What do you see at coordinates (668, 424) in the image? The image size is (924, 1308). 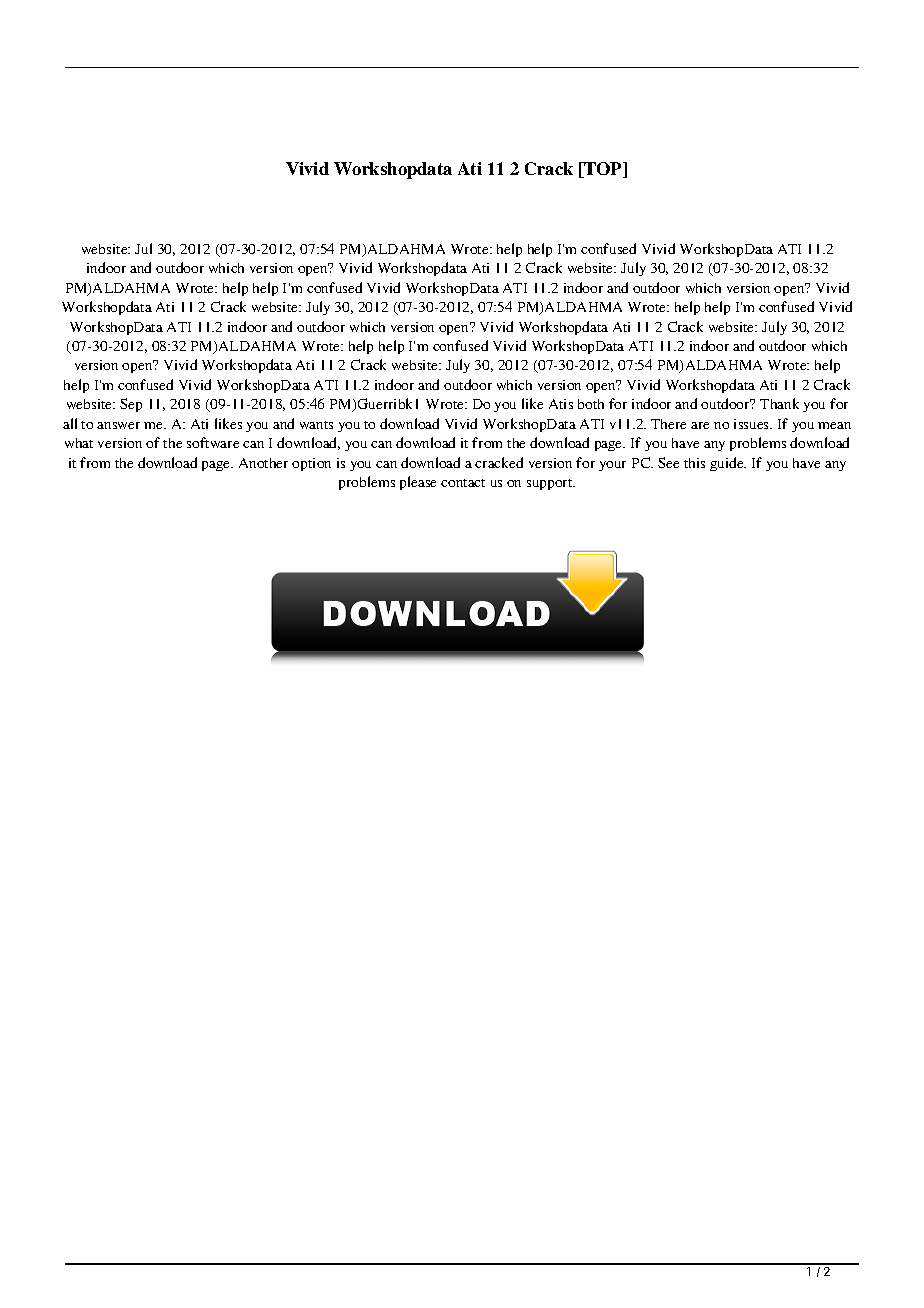 I see `There` at bounding box center [668, 424].
